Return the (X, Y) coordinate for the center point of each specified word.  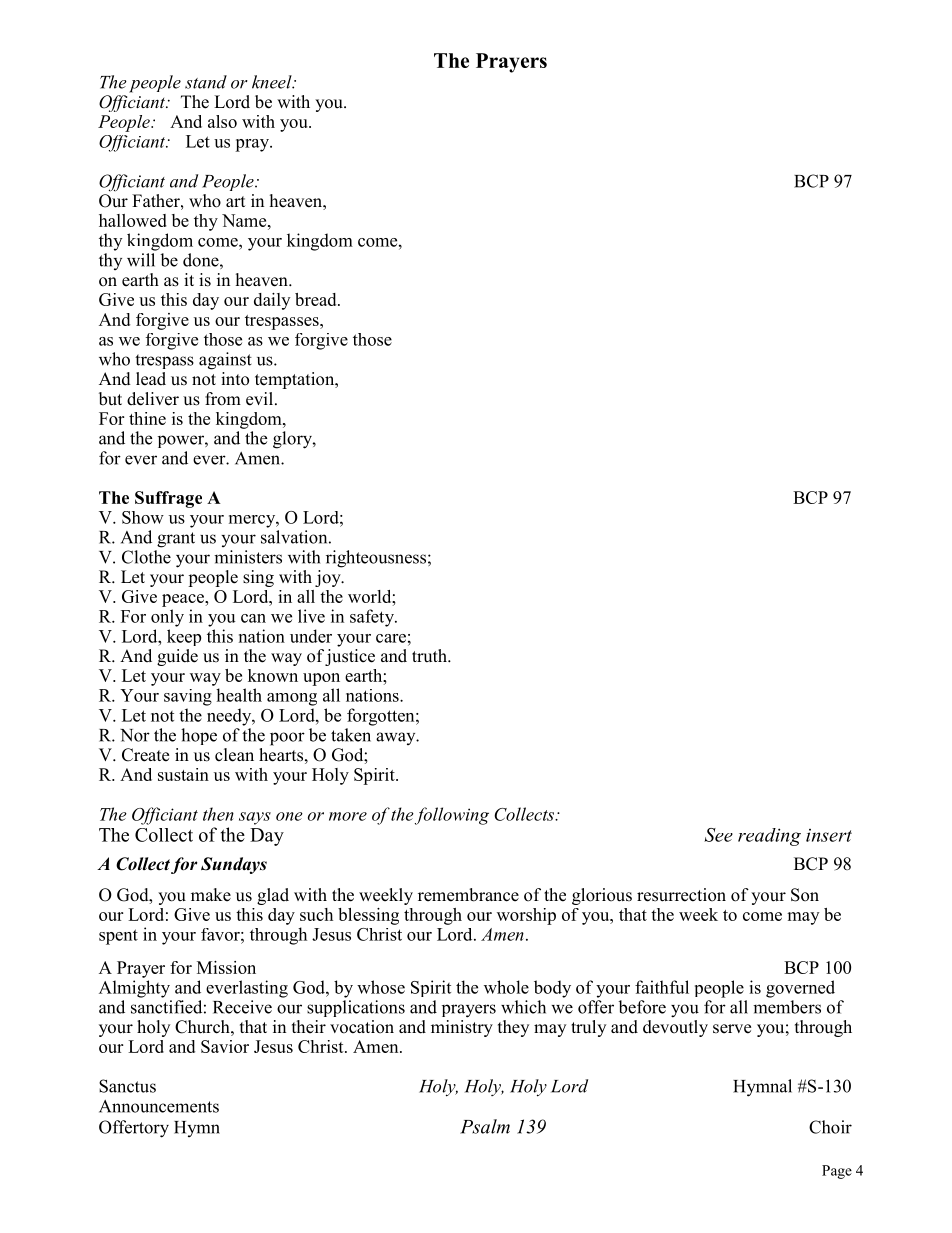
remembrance (468, 895)
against (225, 361)
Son (805, 895)
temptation (296, 380)
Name (245, 220)
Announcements (159, 1106)
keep (184, 637)
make (211, 895)
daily (272, 301)
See (718, 835)
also (222, 121)
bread (317, 299)
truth (430, 656)
